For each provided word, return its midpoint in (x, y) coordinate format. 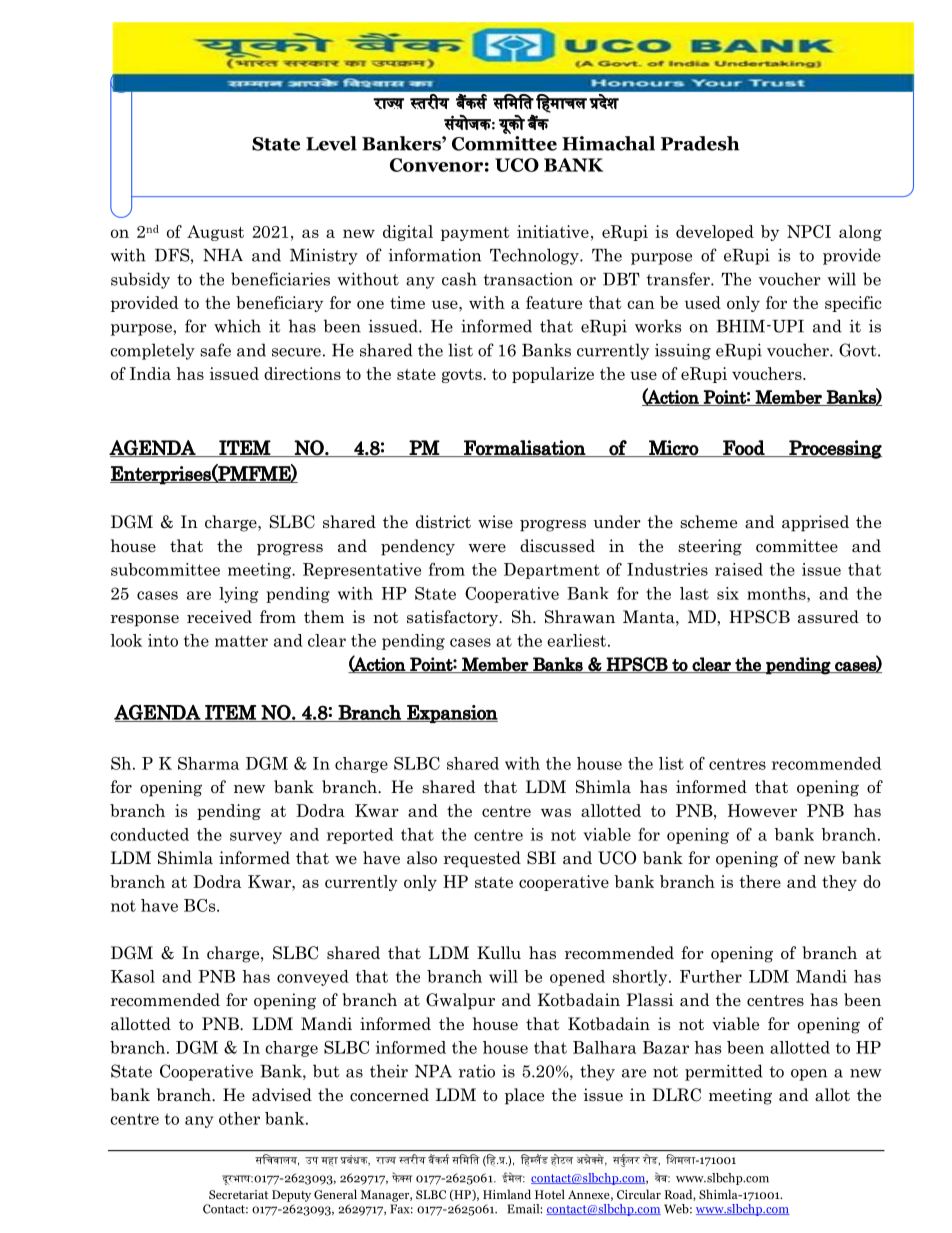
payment (475, 234)
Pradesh (700, 143)
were (487, 548)
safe (215, 350)
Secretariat (238, 1194)
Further (711, 976)
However (762, 810)
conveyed (313, 978)
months (777, 593)
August (215, 233)
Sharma (208, 763)
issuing (683, 351)
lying (238, 595)
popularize (553, 375)
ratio (477, 1071)
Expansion (451, 714)
